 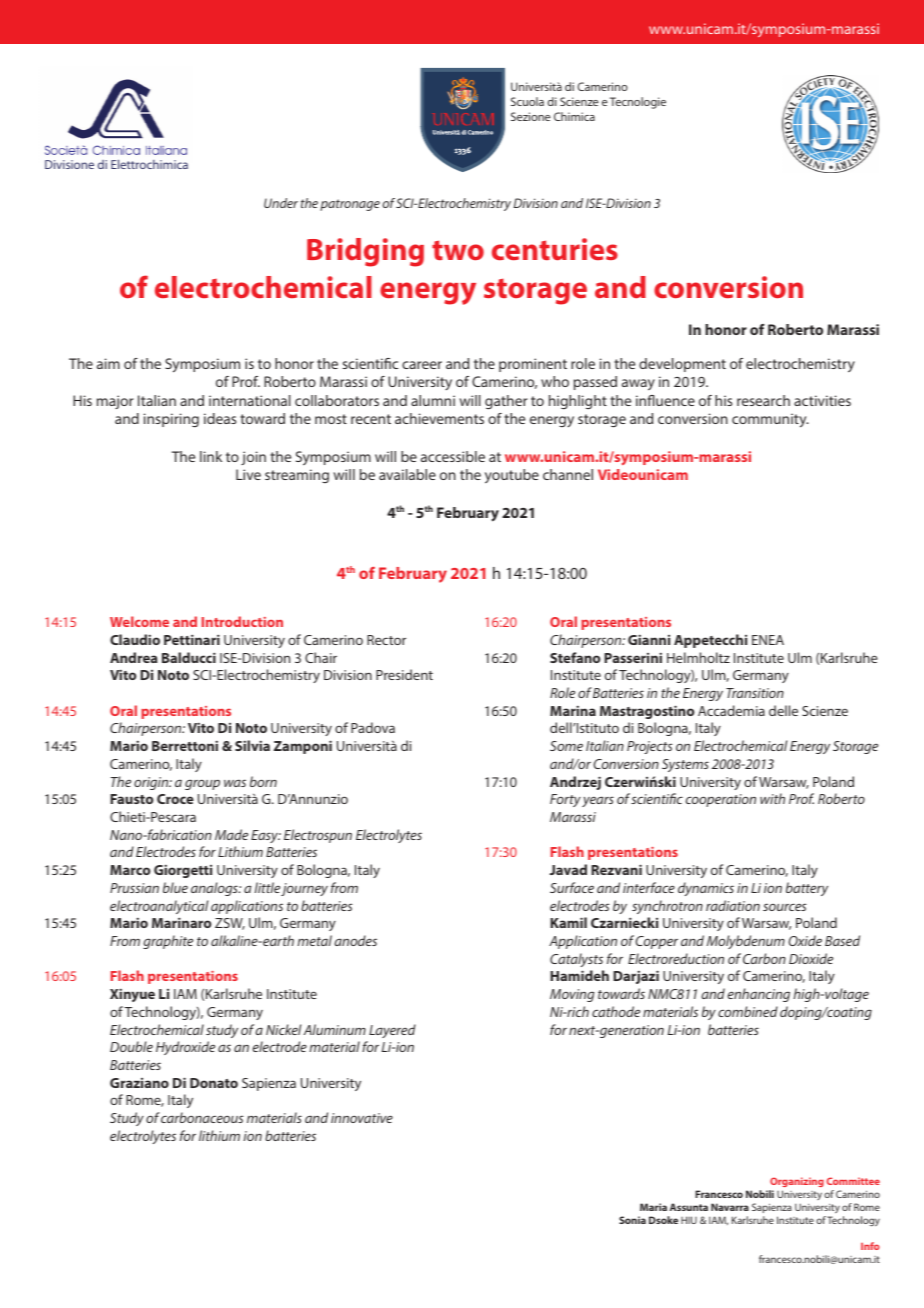 I want to click on Some, so click(x=566, y=746).
